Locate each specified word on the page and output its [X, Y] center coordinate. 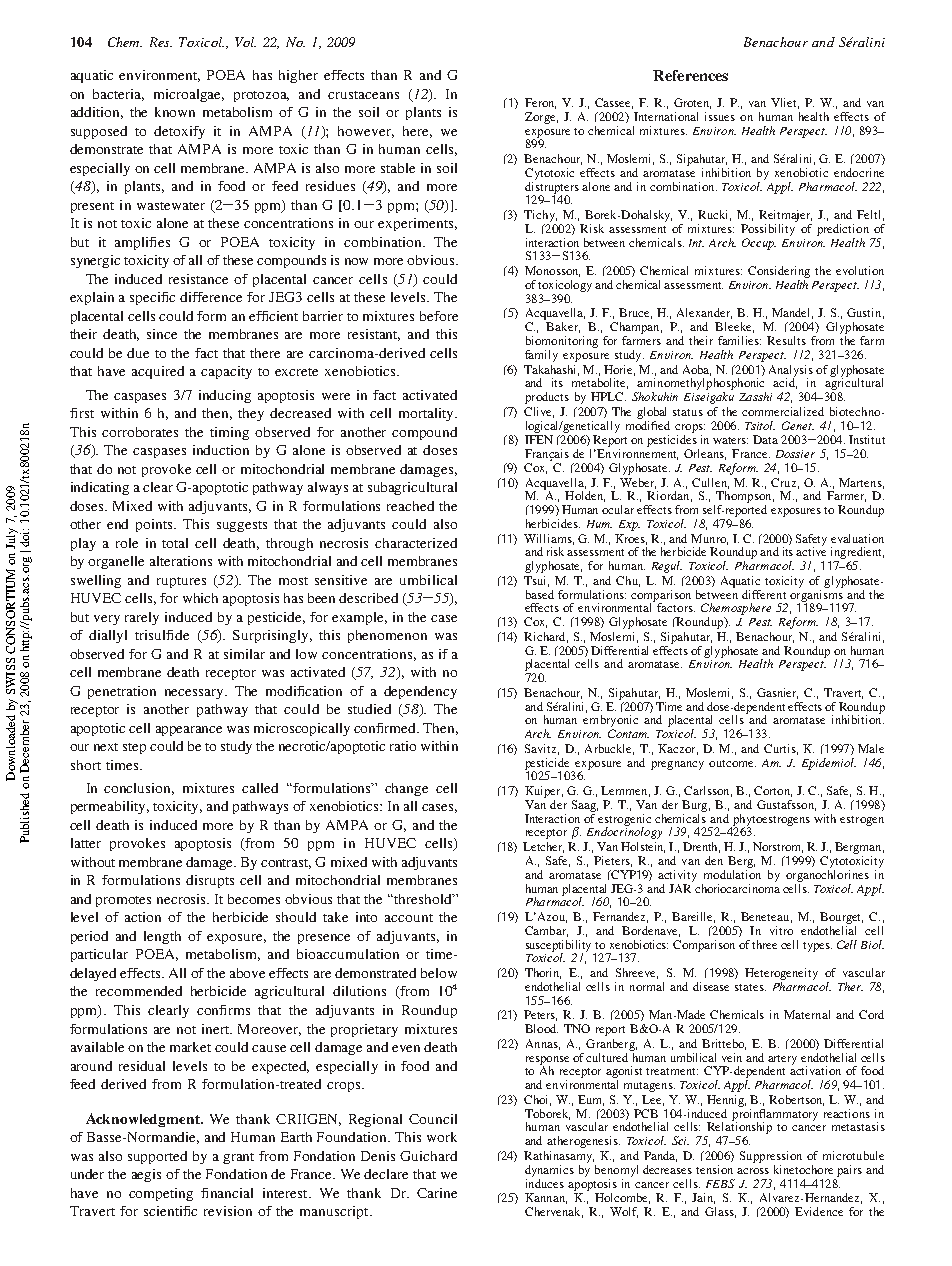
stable [398, 168]
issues [720, 116]
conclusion [139, 789]
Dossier [795, 454]
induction [221, 450]
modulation [732, 873]
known [175, 112]
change [406, 789]
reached [410, 506]
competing [161, 1194]
